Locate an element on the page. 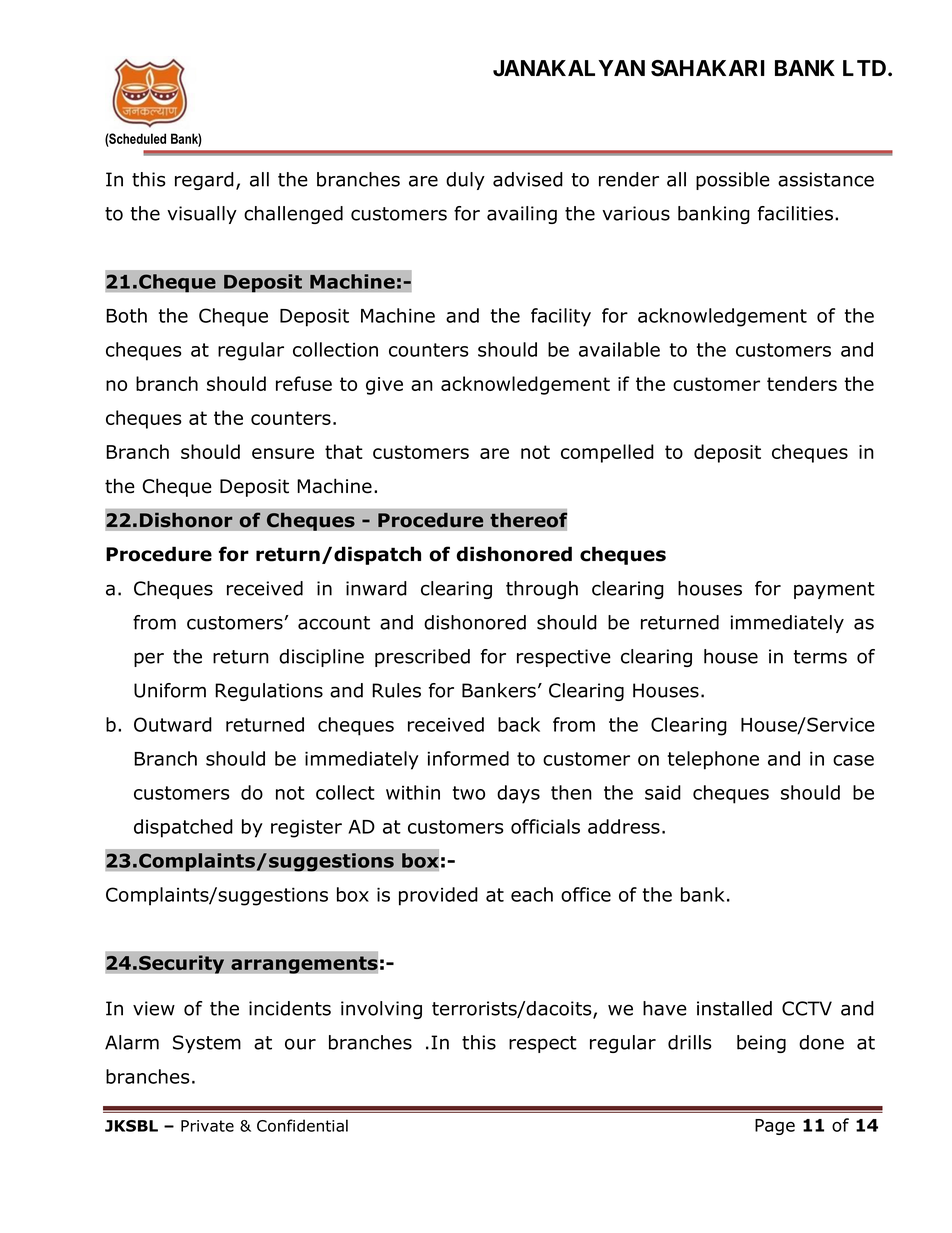  advised is located at coordinates (528, 179).
